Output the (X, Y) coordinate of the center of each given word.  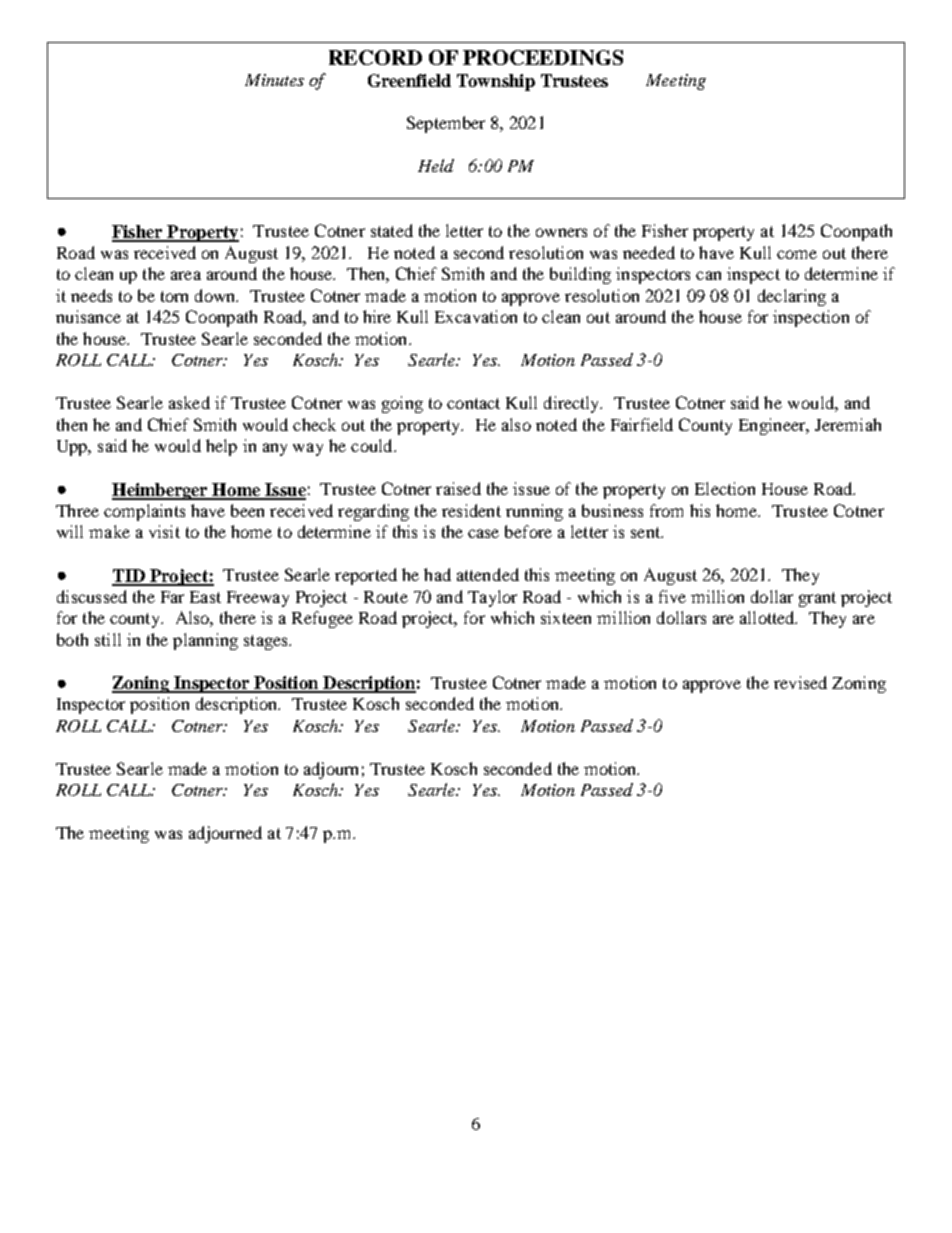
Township (496, 82)
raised (458, 488)
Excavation (476, 316)
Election (725, 488)
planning (205, 641)
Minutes (274, 80)
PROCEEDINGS (543, 57)
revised (800, 682)
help (221, 447)
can (708, 275)
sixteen (566, 617)
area (186, 275)
